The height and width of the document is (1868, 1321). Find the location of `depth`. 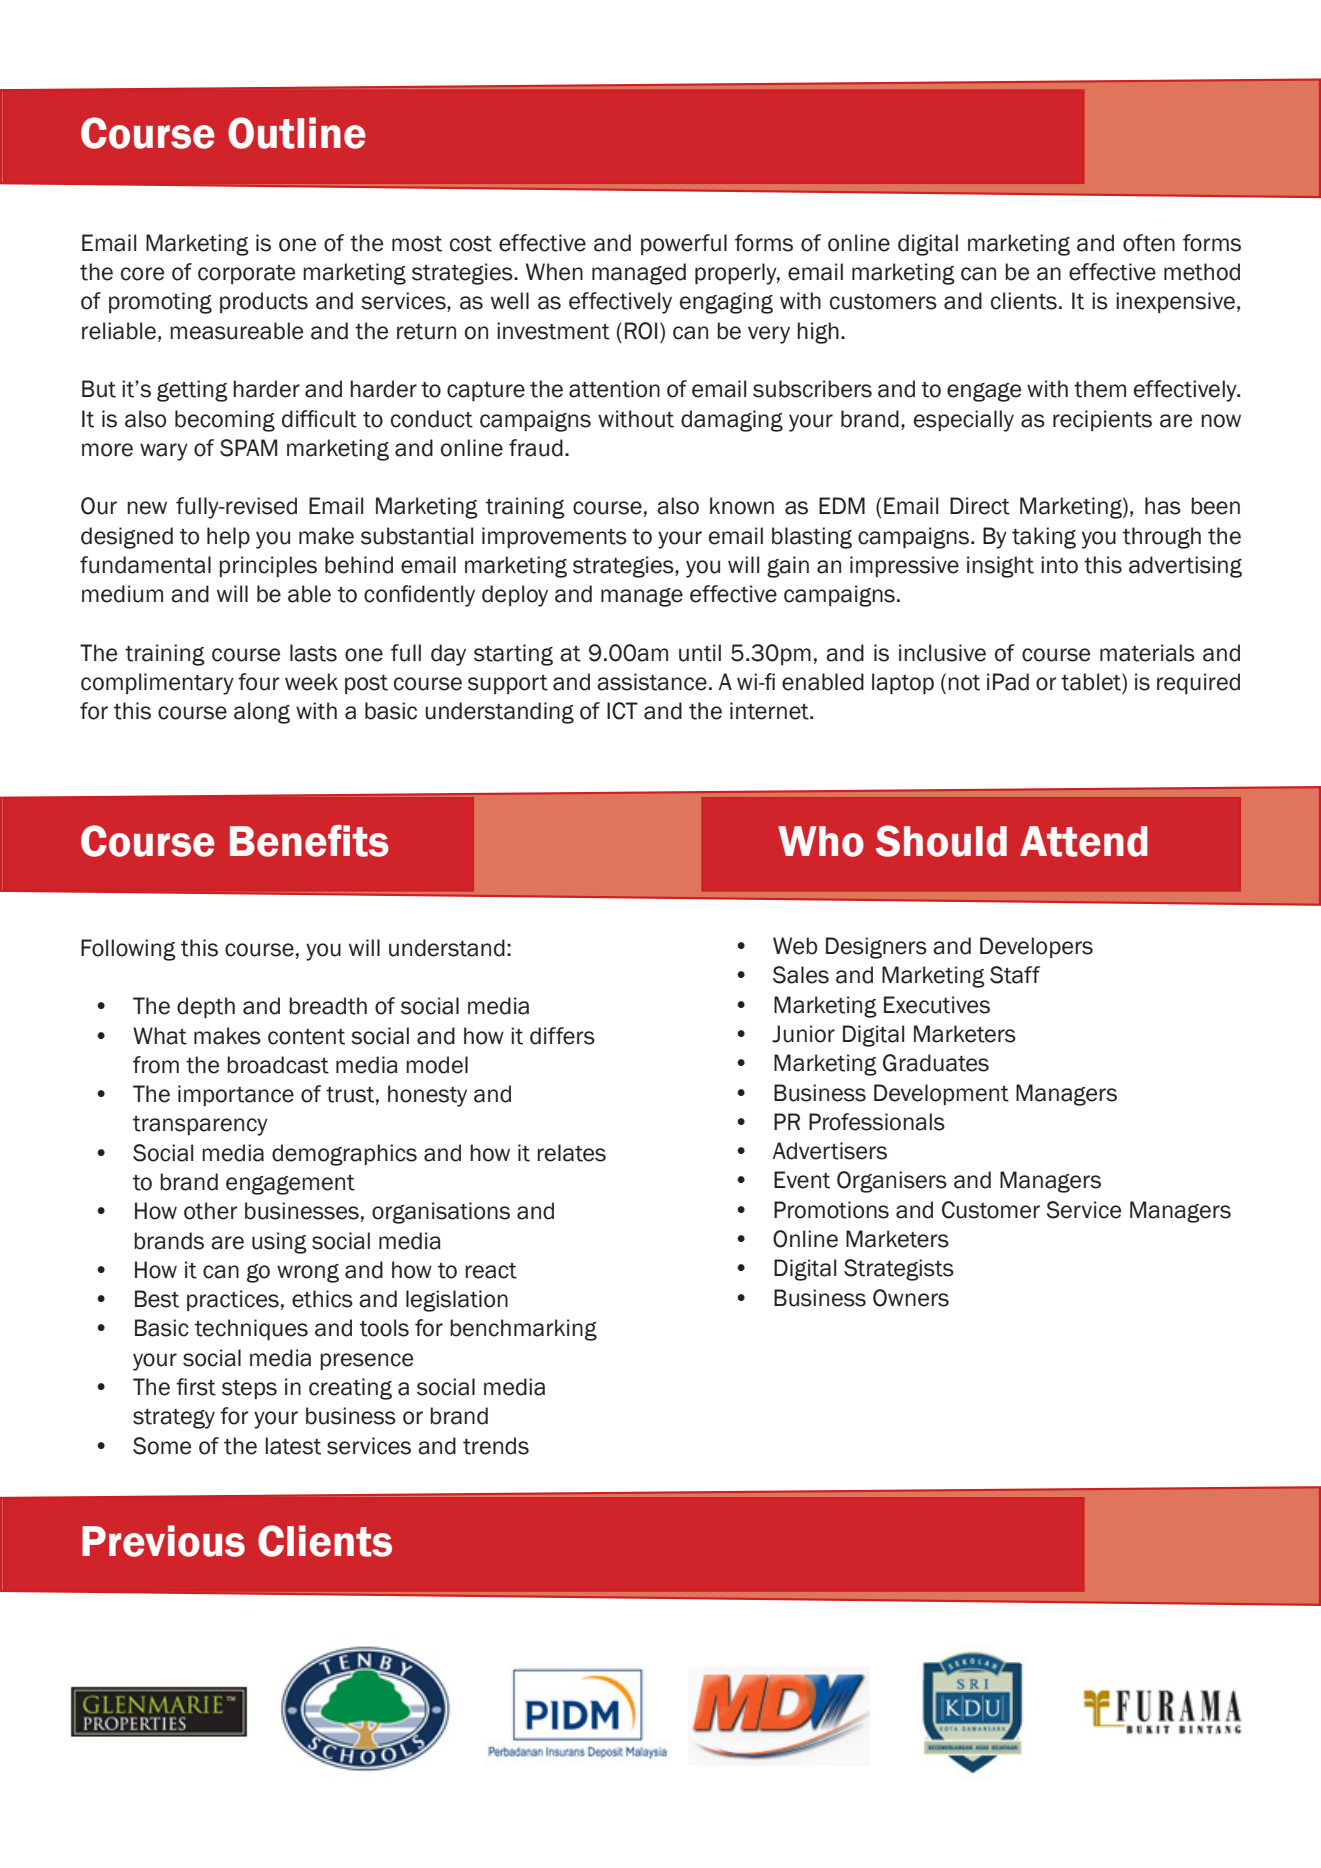

depth is located at coordinates (206, 1008).
